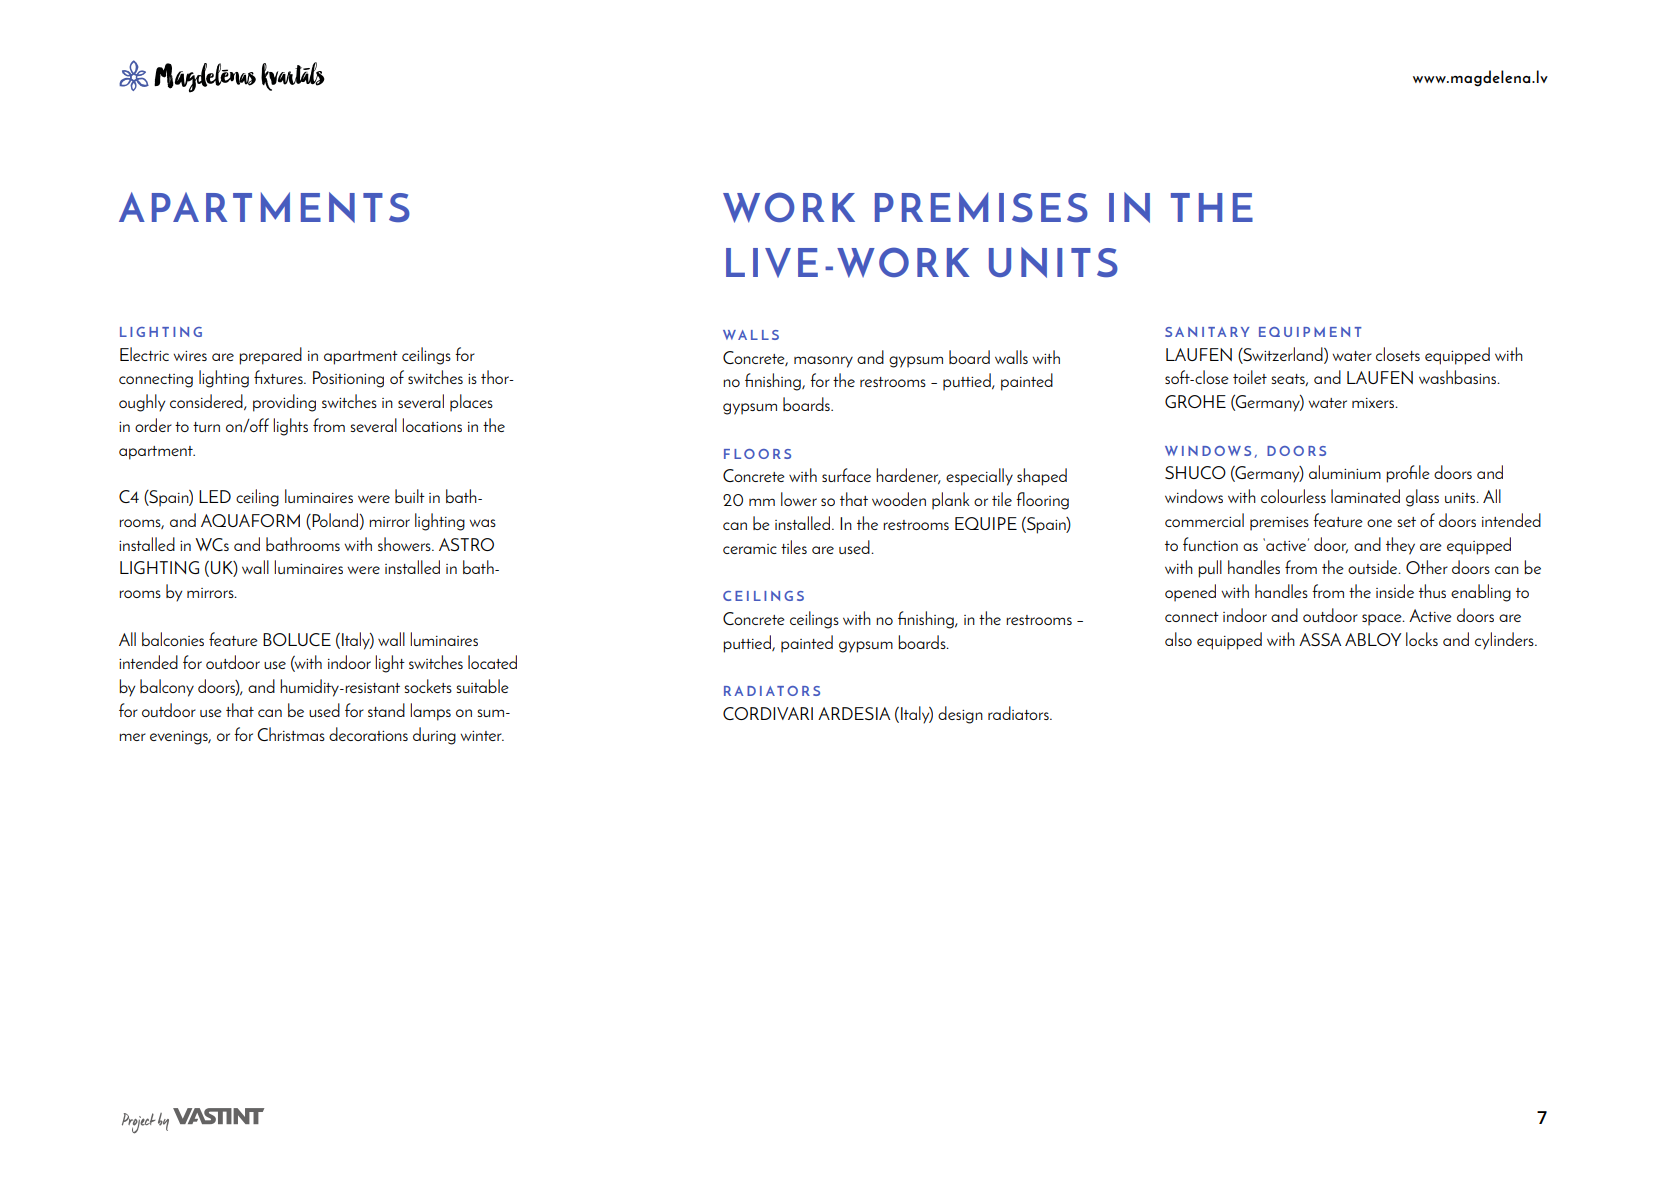 Image resolution: width=1666 pixels, height=1178 pixels. What do you see at coordinates (1345, 472) in the screenshot?
I see `aluminium` at bounding box center [1345, 472].
